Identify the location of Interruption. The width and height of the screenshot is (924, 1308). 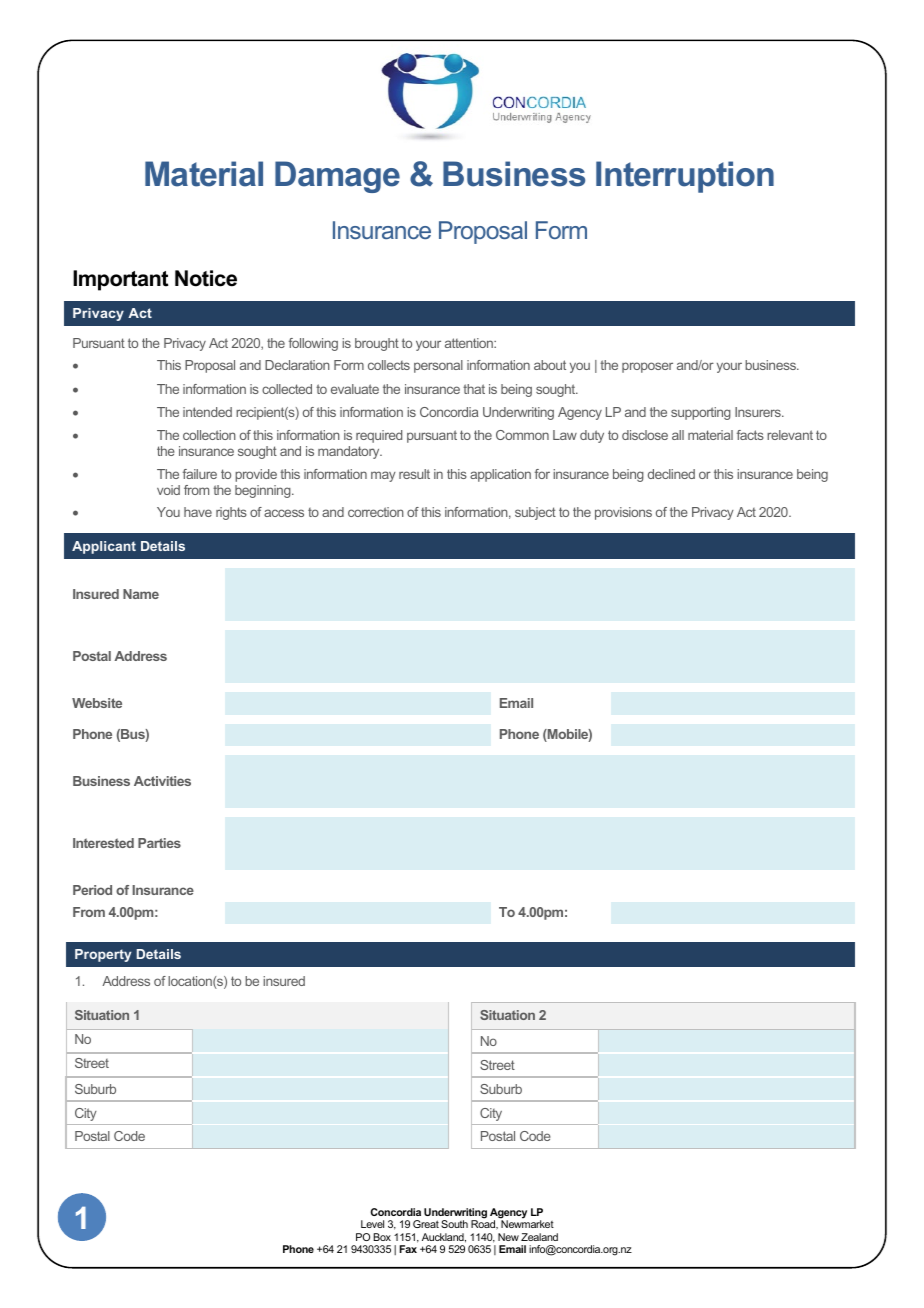
(685, 177).
